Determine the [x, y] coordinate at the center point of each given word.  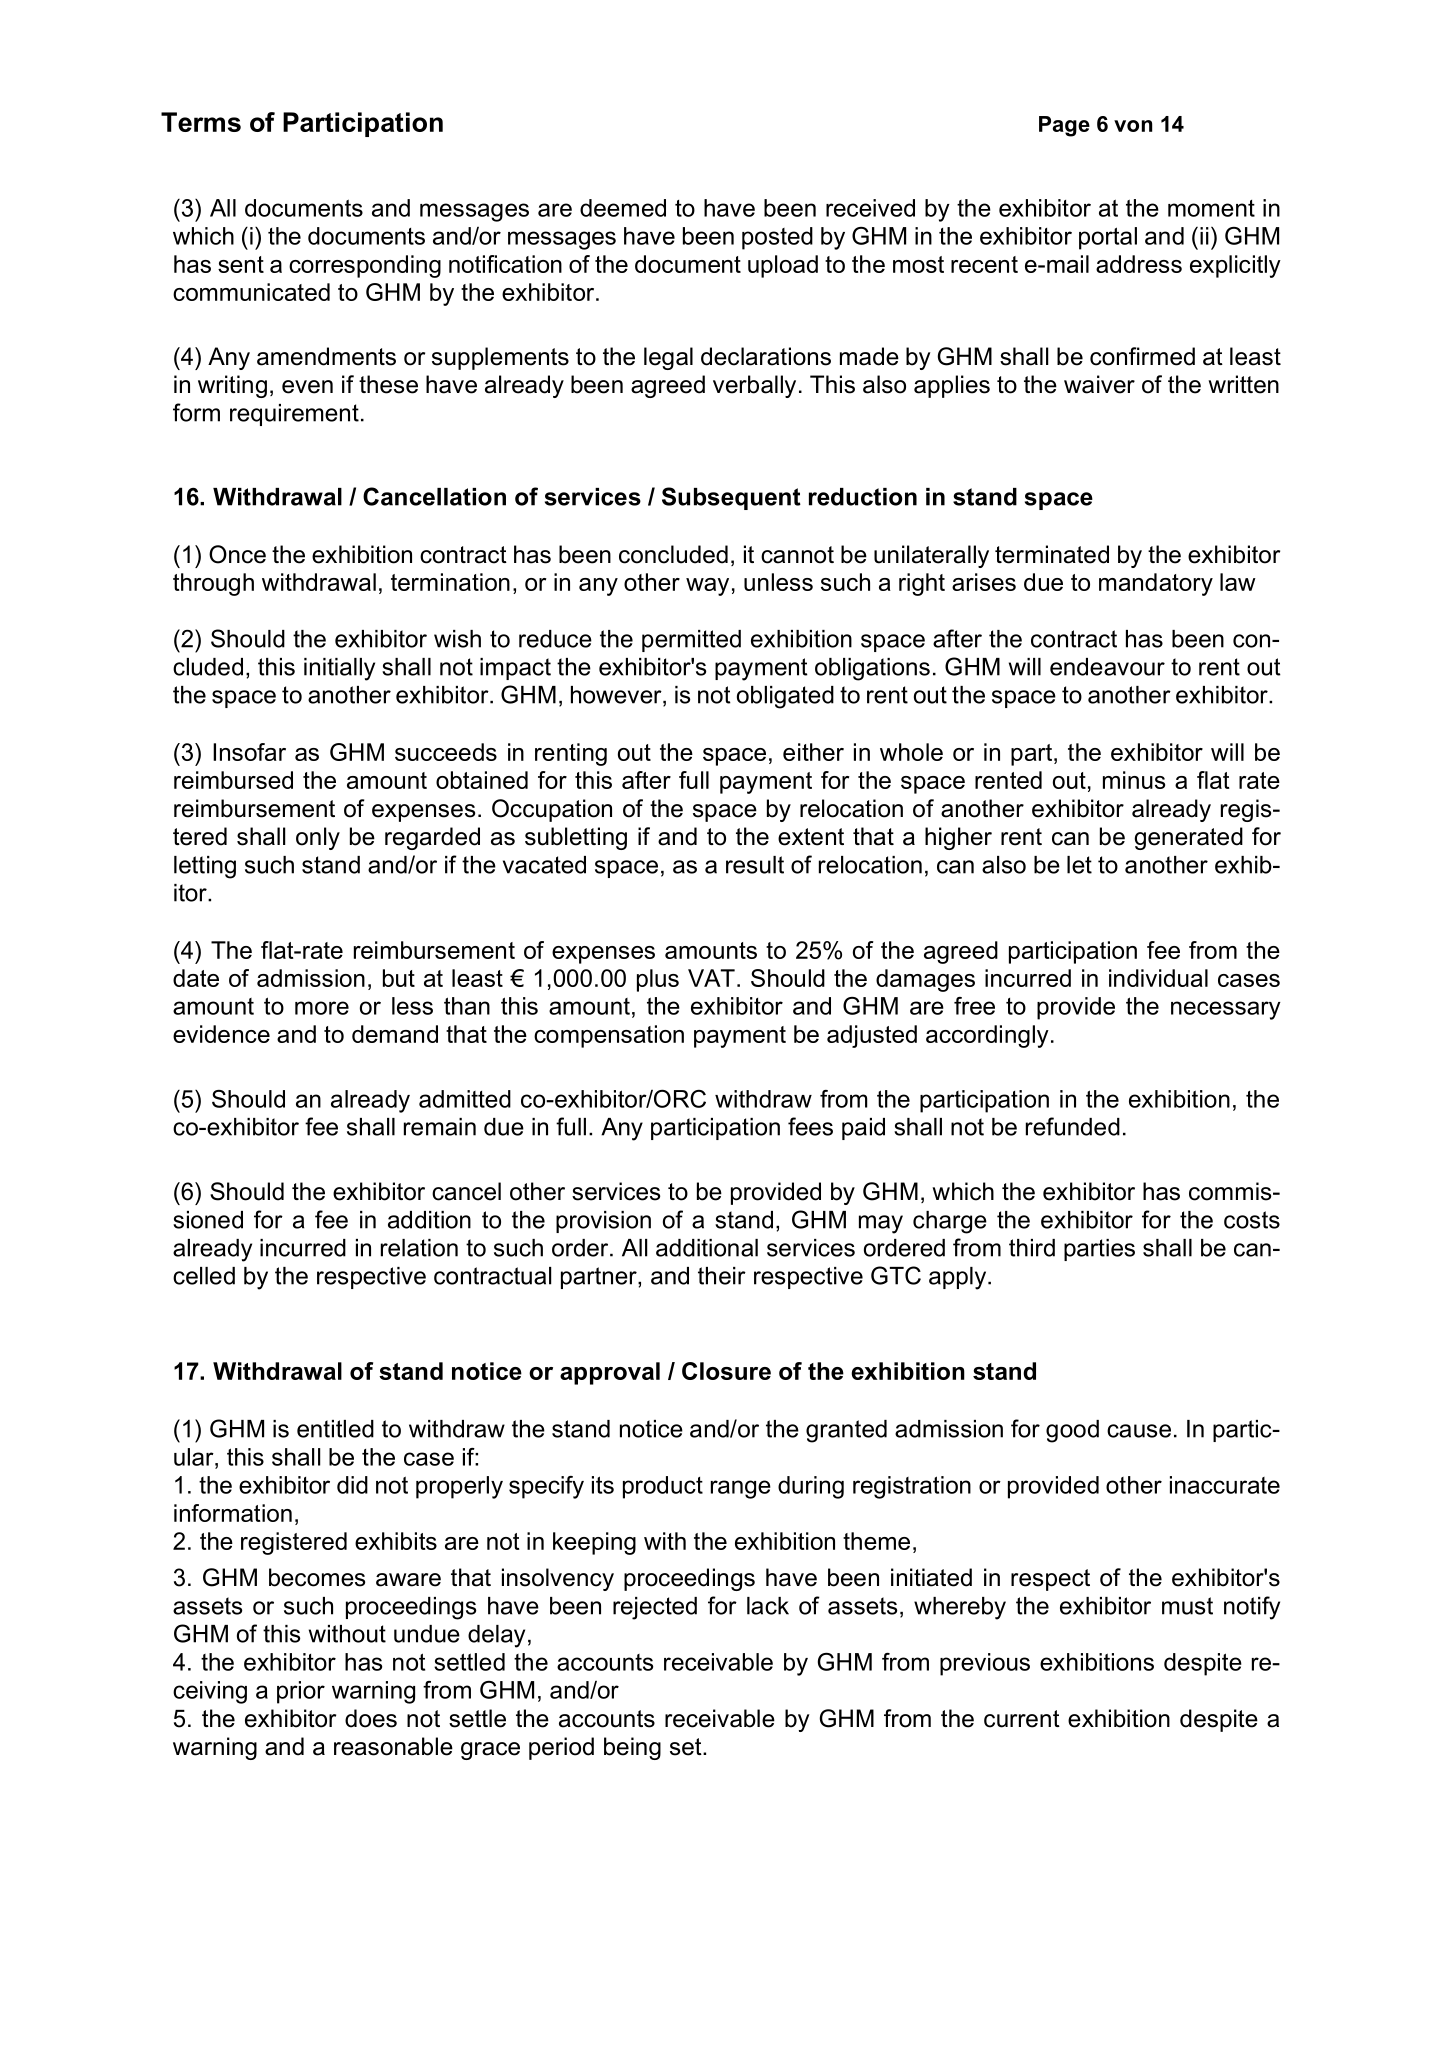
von [1133, 126]
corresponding [365, 266]
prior [301, 1692]
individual [1158, 978]
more [322, 1008]
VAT [711, 978]
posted [777, 238]
